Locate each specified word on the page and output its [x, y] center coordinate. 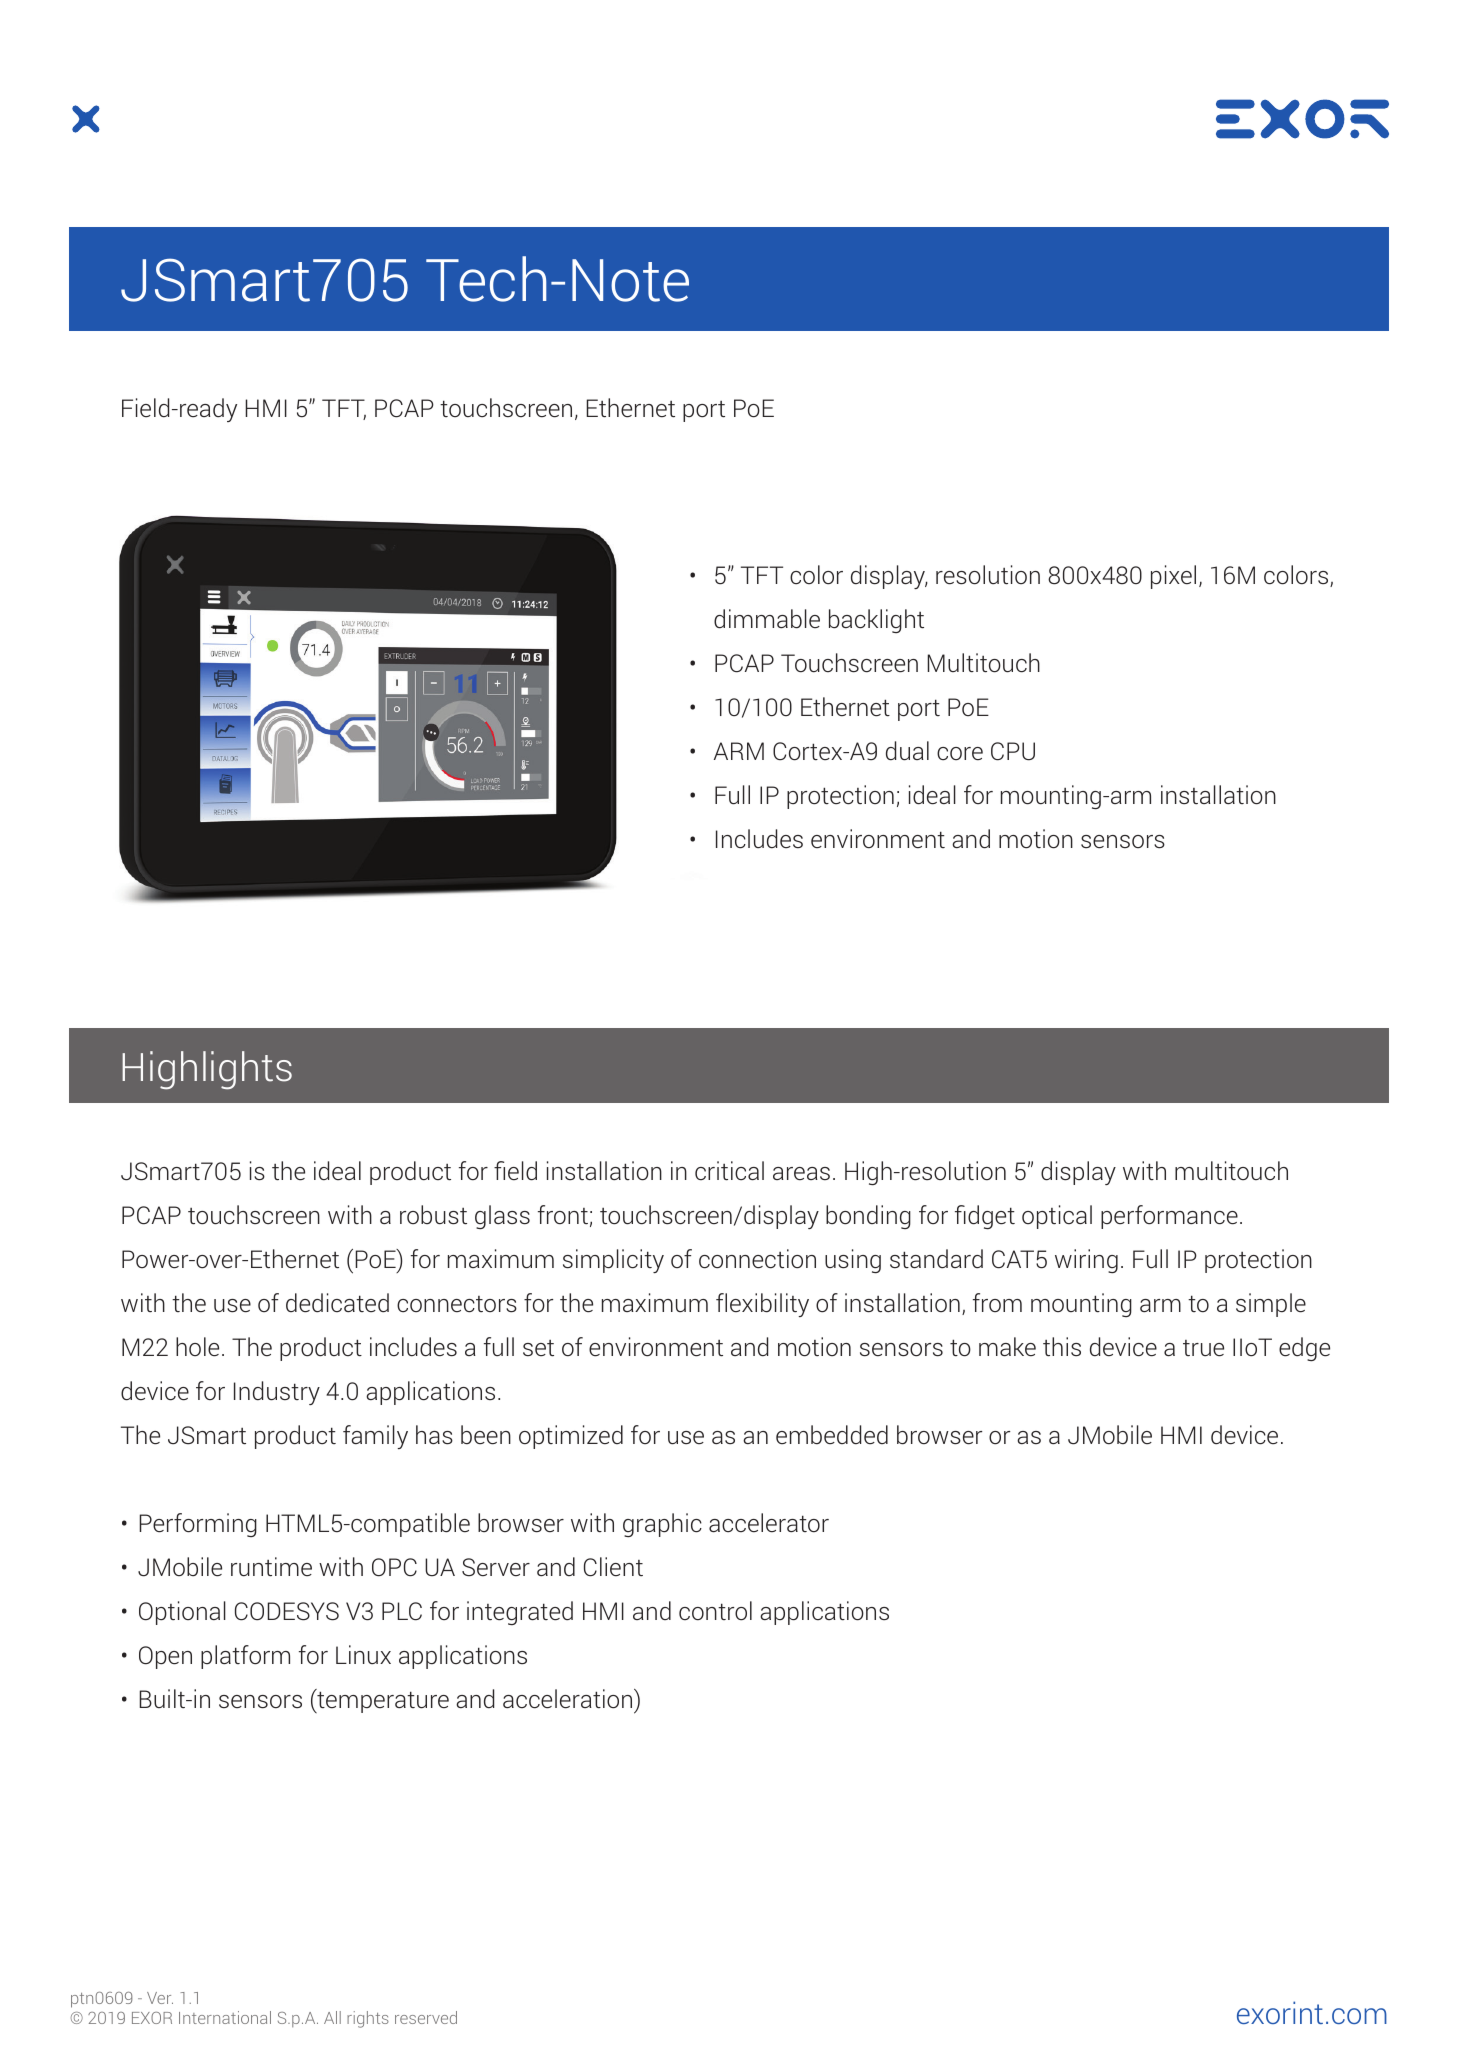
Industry [277, 1393]
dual [907, 751]
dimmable [767, 619]
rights [368, 2019]
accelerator [769, 1523]
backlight [876, 621]
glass [502, 1217]
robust [433, 1215]
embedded [832, 1435]
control [715, 1611]
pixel [1173, 577]
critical [729, 1171]
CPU [1013, 751]
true [1203, 1348]
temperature [382, 1701]
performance [1169, 1217]
